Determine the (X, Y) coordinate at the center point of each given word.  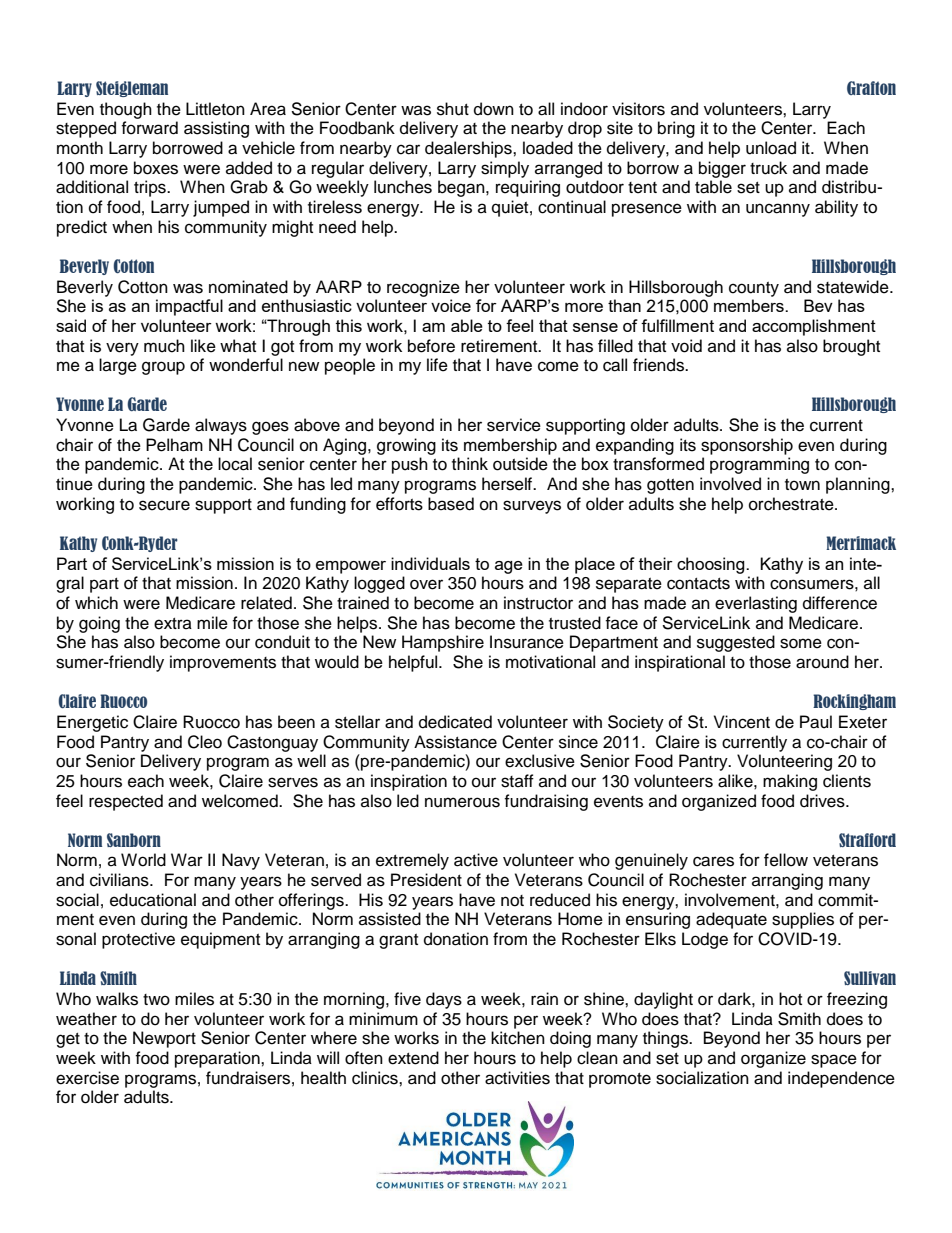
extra (173, 624)
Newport (164, 1039)
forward (149, 128)
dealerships (469, 149)
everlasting (756, 604)
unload (771, 148)
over (426, 584)
